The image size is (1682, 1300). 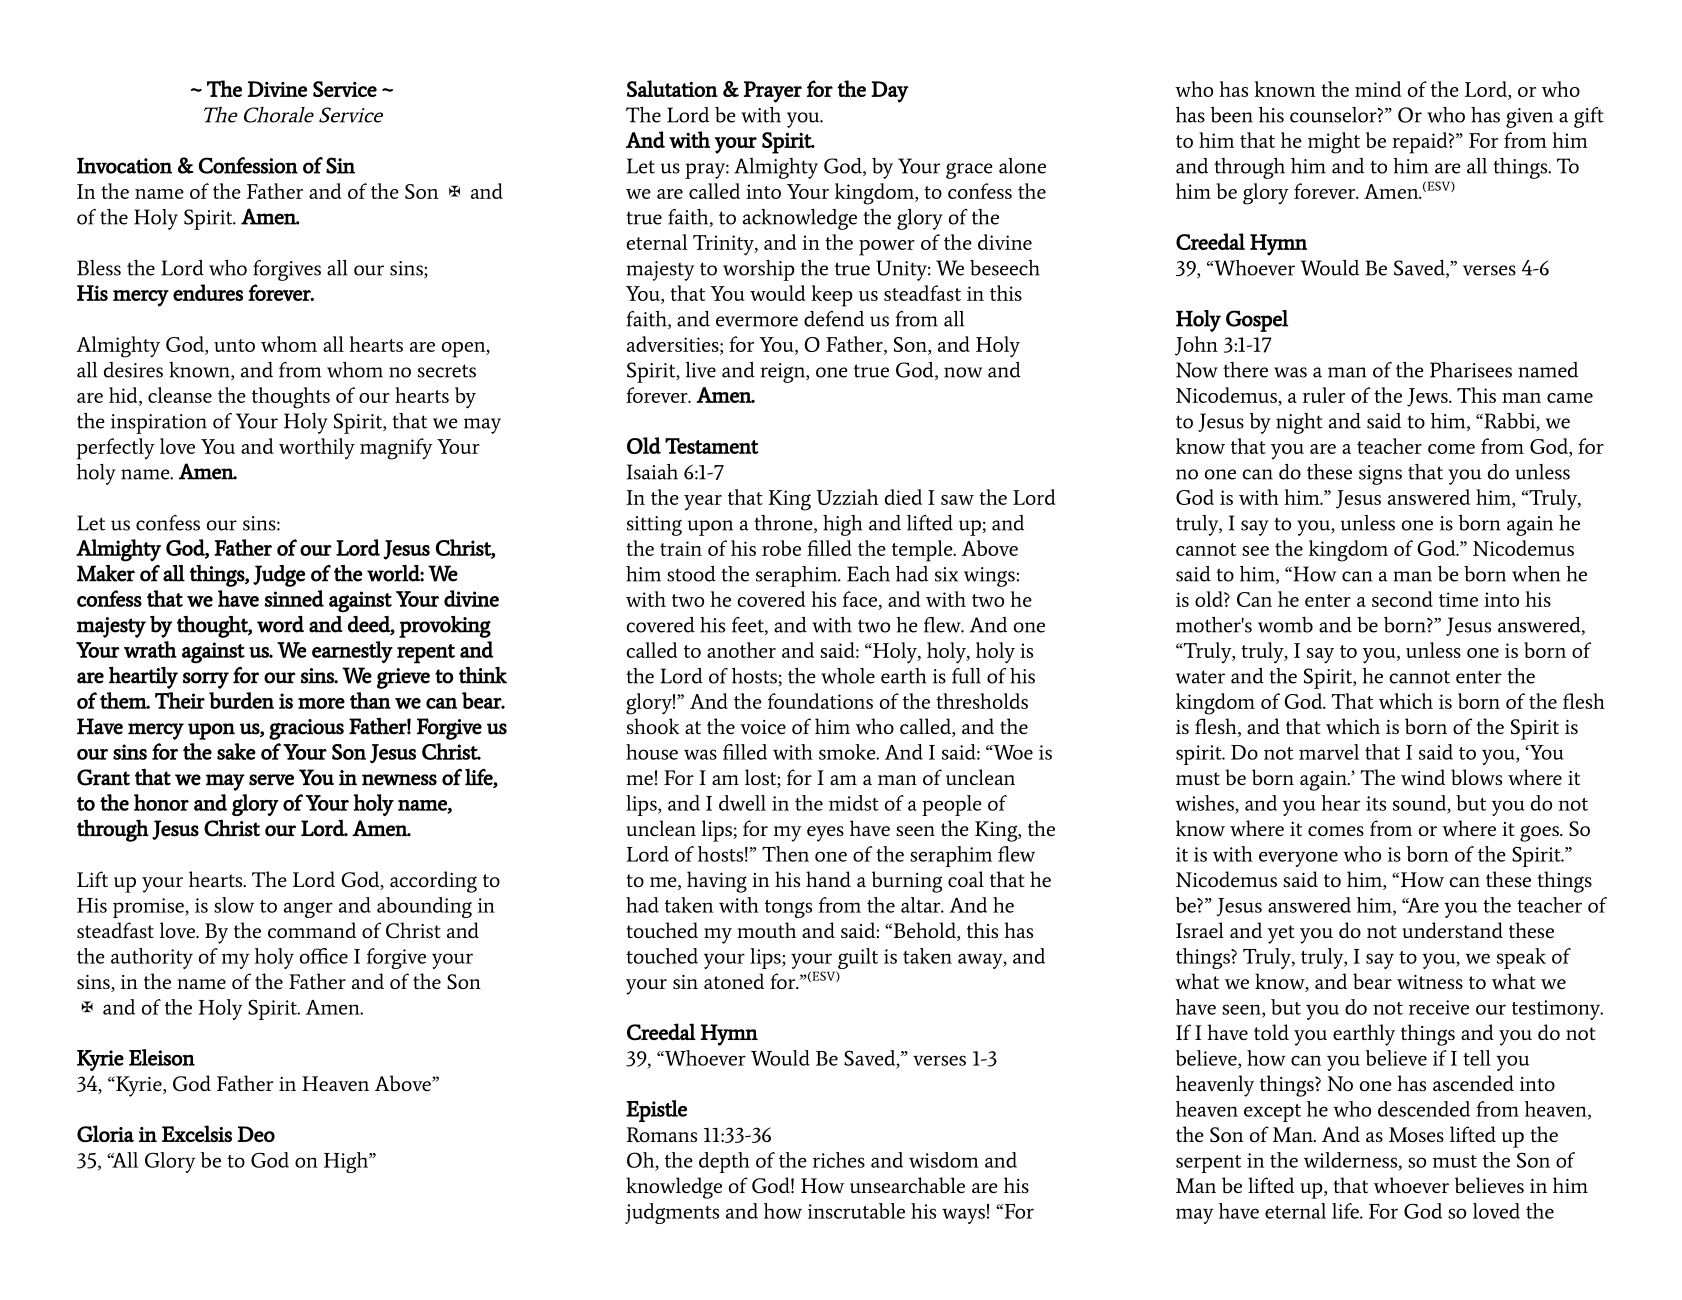 I want to click on serve, so click(x=271, y=780).
